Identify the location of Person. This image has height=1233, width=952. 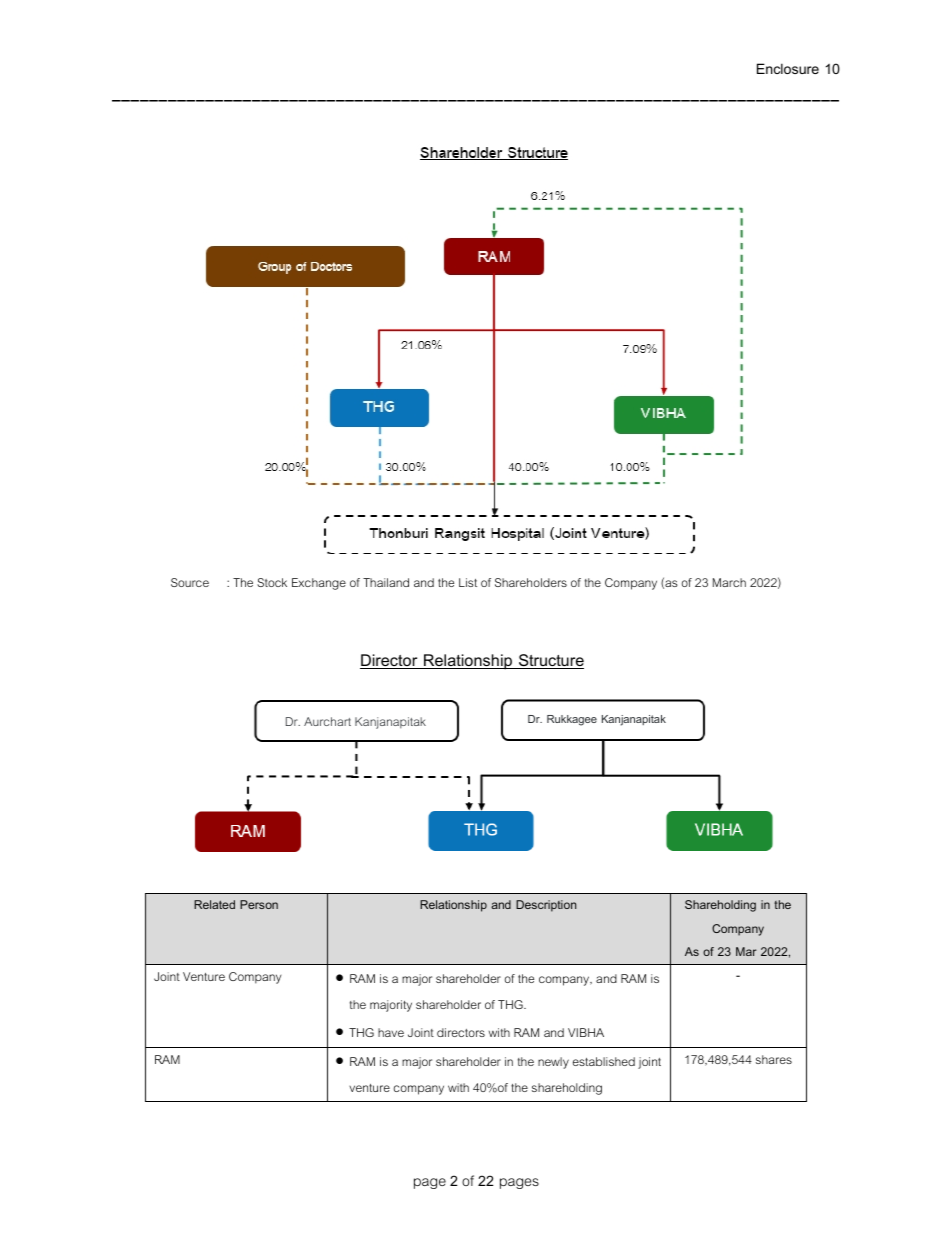
(259, 904).
